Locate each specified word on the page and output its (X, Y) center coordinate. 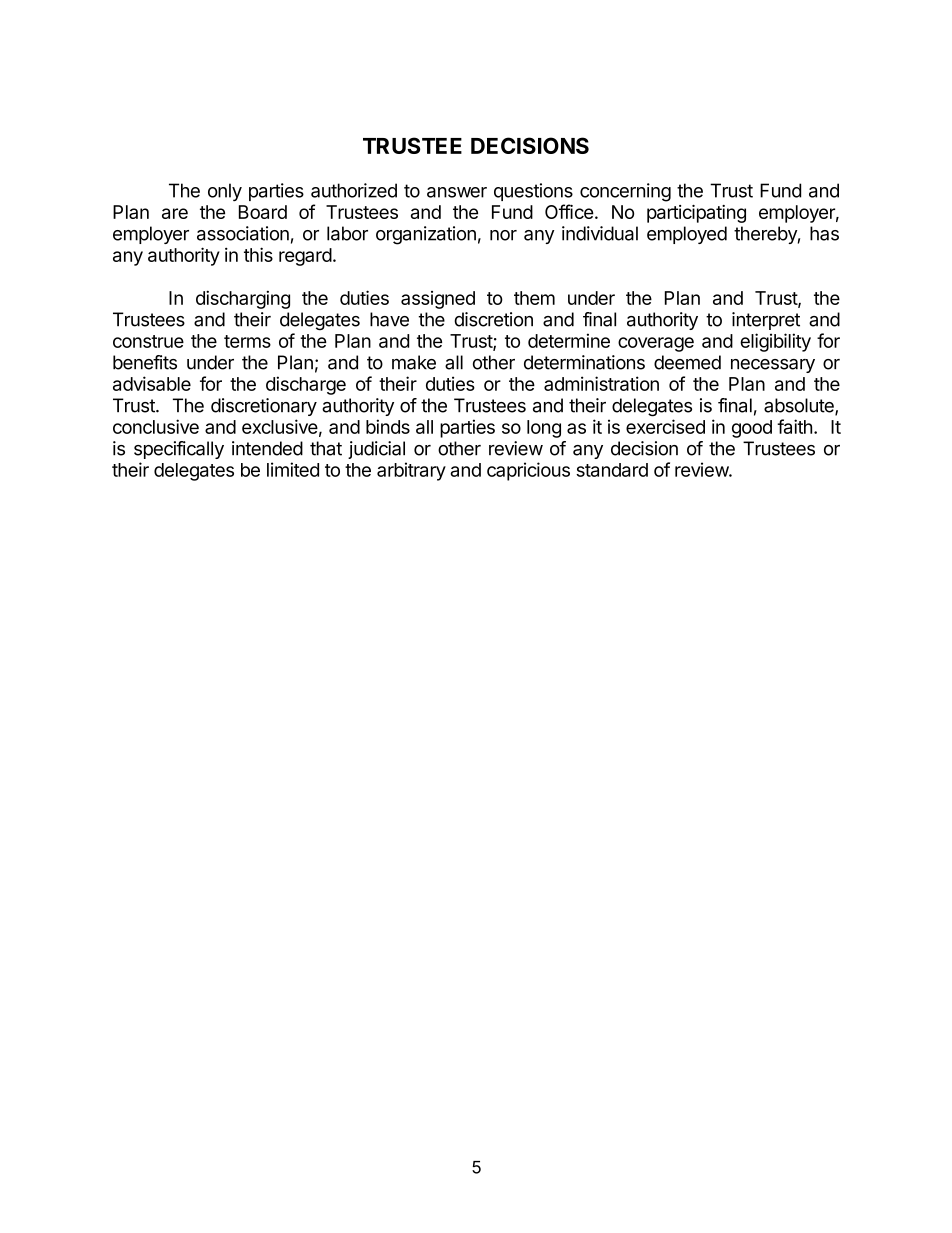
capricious (528, 471)
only (225, 192)
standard (612, 470)
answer (457, 192)
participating (696, 214)
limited (293, 469)
